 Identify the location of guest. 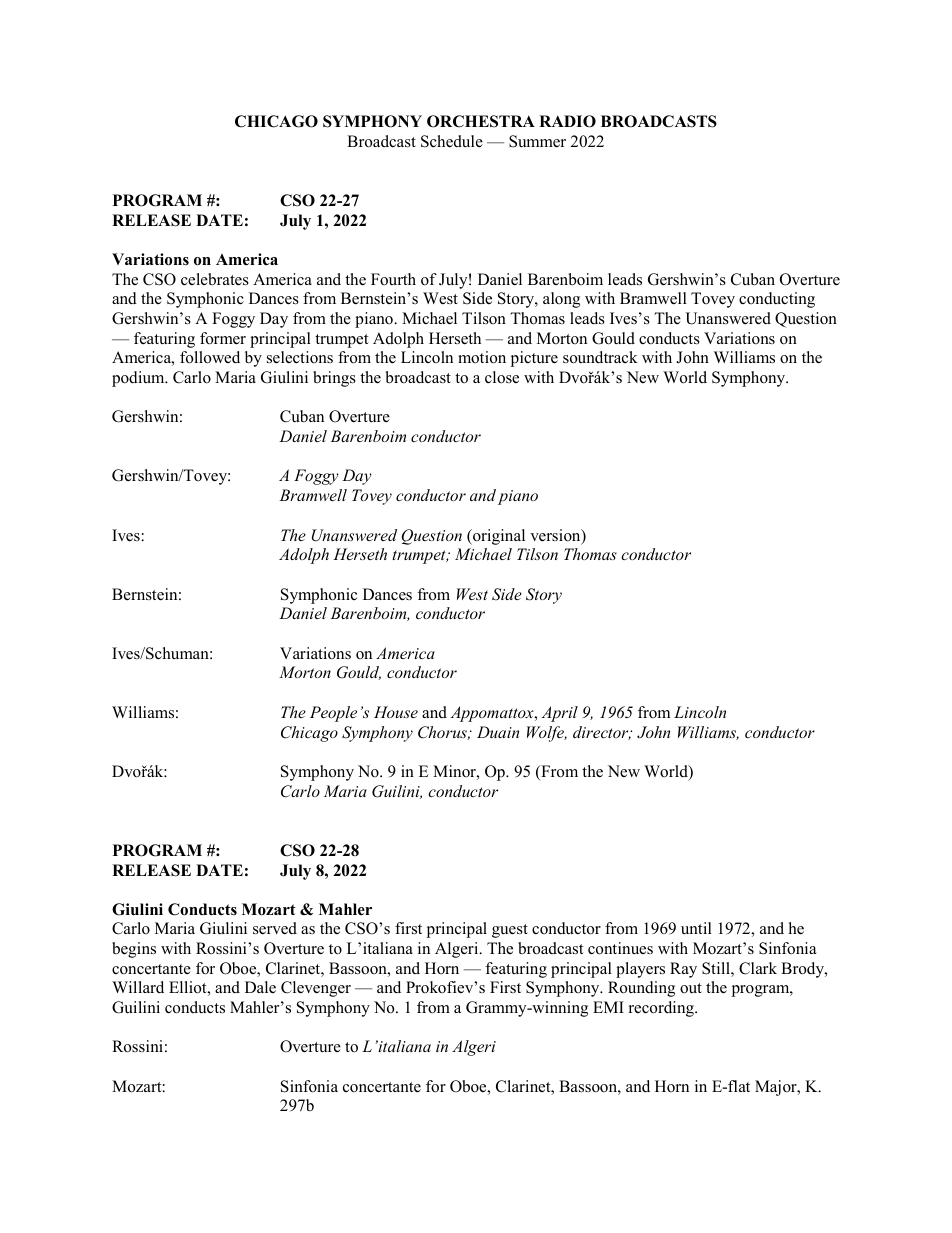
(510, 931).
